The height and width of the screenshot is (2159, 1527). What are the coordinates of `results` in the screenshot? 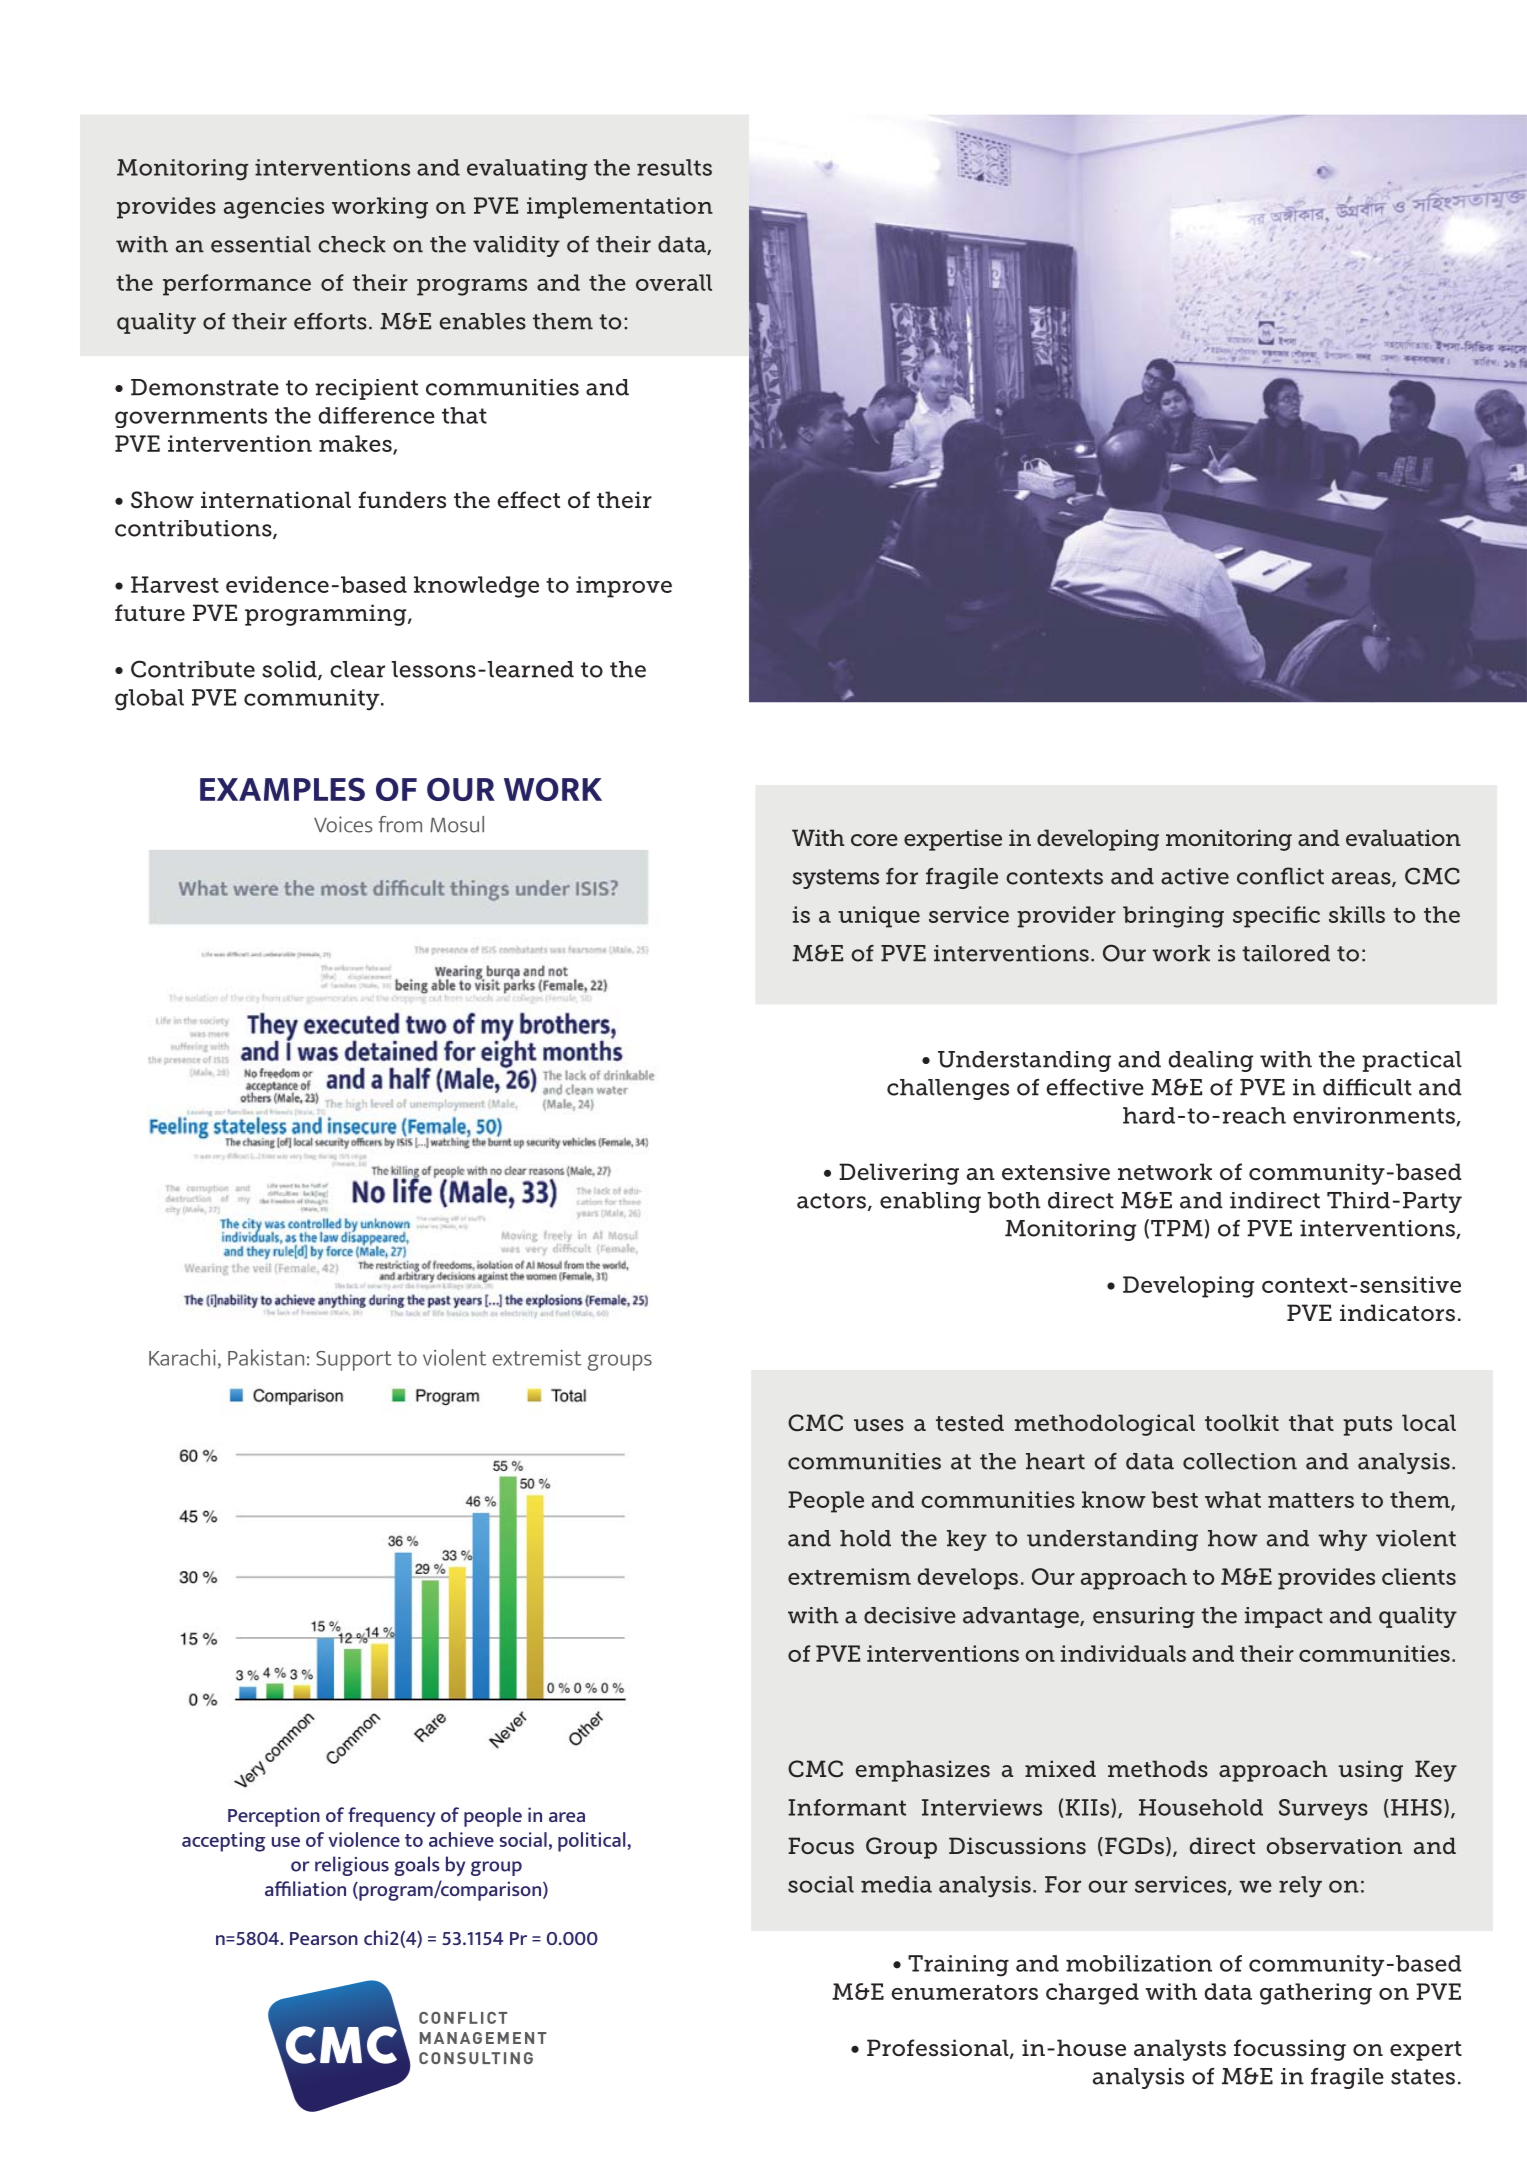 It's located at (674, 167).
